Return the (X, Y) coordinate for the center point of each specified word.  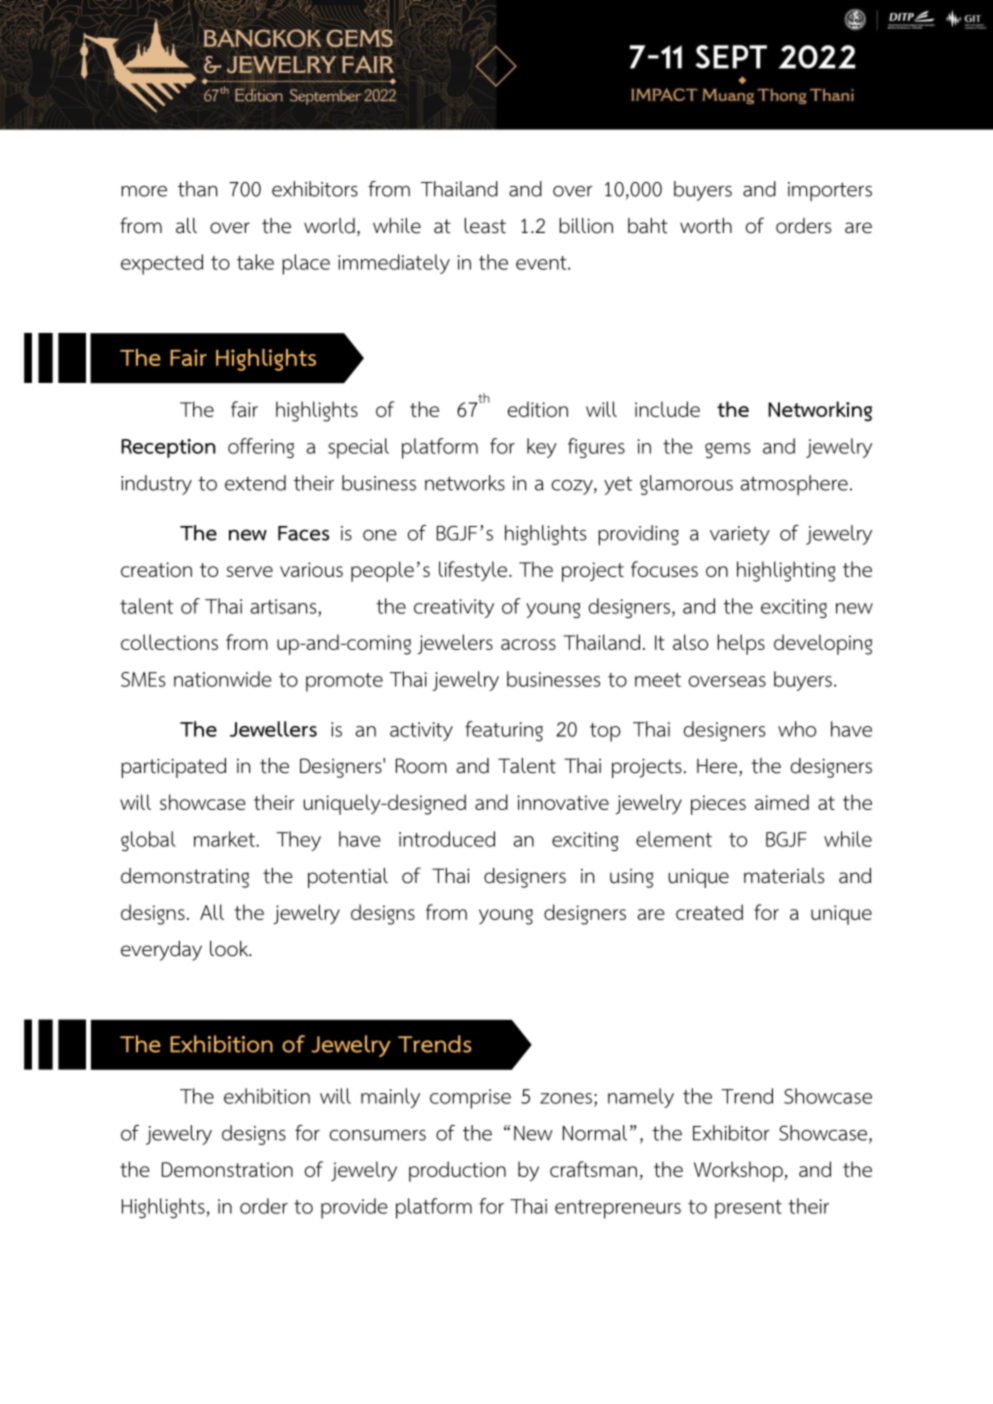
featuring (504, 731)
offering (261, 448)
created (709, 912)
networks (465, 483)
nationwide (223, 679)
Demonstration (227, 1169)
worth (706, 226)
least (485, 226)
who (797, 729)
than (197, 189)
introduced (447, 839)
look (230, 949)
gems (727, 450)
